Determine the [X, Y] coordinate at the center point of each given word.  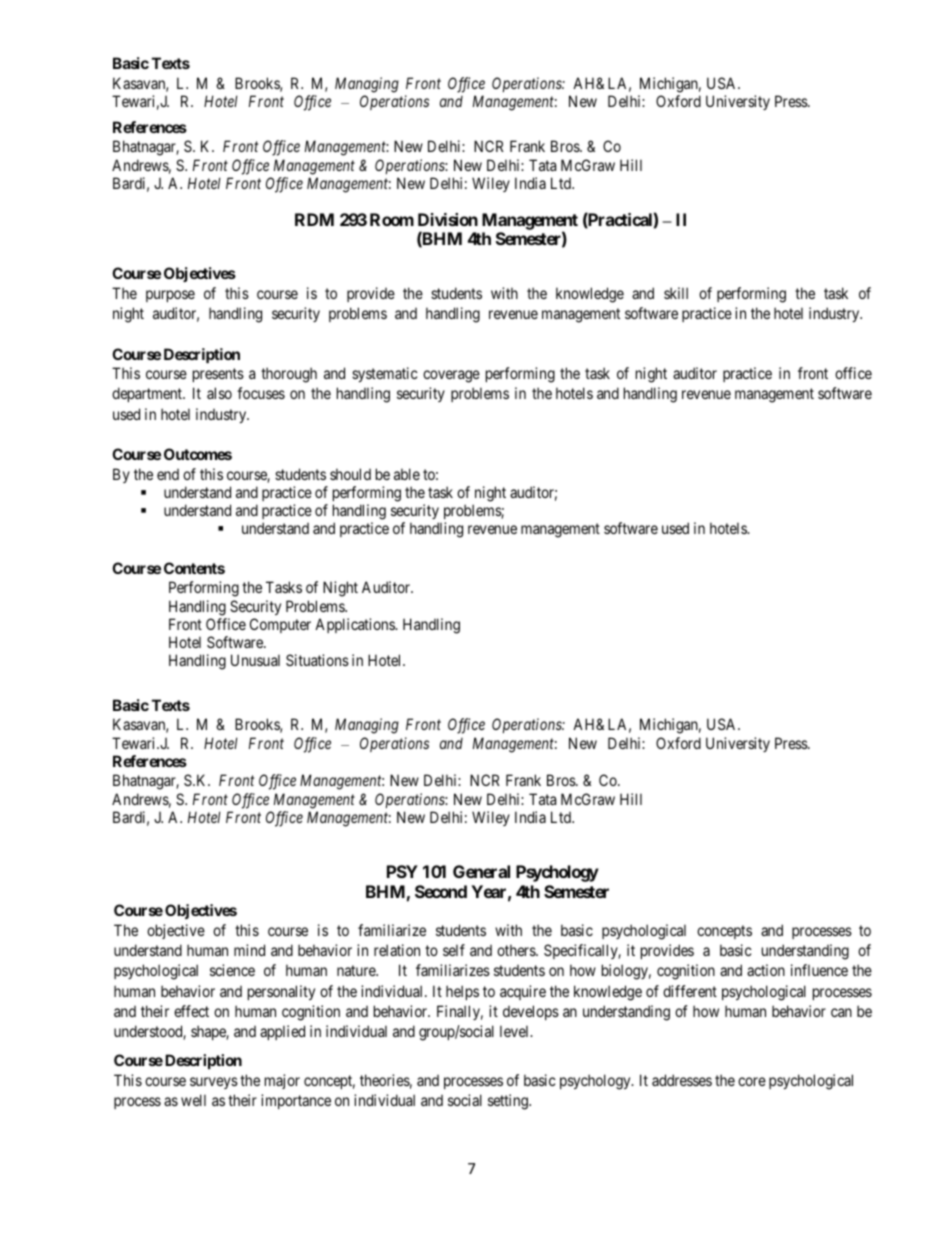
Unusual [255, 660]
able [407, 474]
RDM [314, 219]
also [219, 393]
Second [441, 891]
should [350, 474]
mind [249, 950]
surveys [214, 1083]
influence [819, 970]
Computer [280, 625]
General [481, 871]
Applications [356, 625]
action [766, 970]
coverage [451, 376]
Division [448, 219]
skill [676, 293]
